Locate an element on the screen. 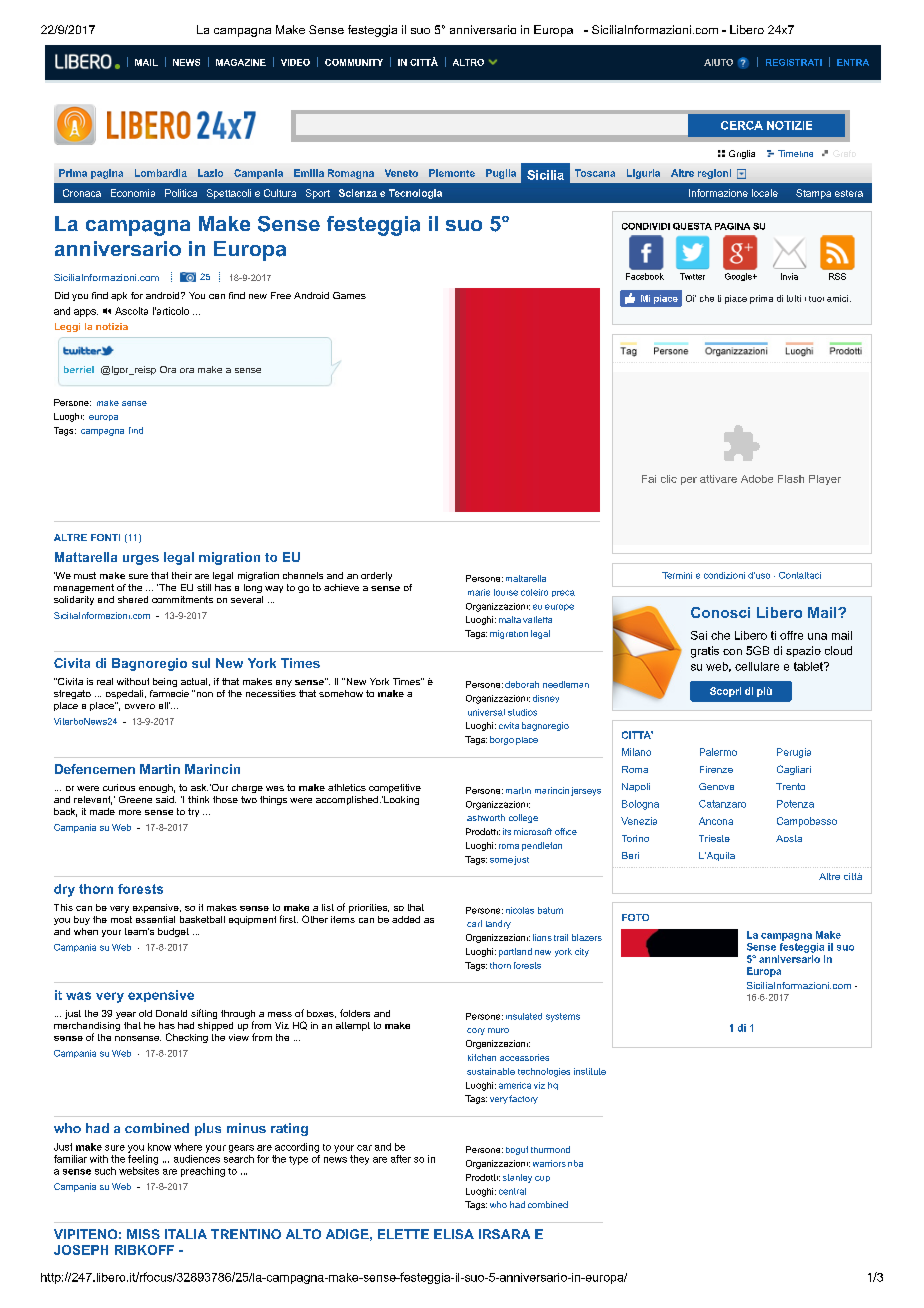  MAGAZINE is located at coordinates (241, 62).
